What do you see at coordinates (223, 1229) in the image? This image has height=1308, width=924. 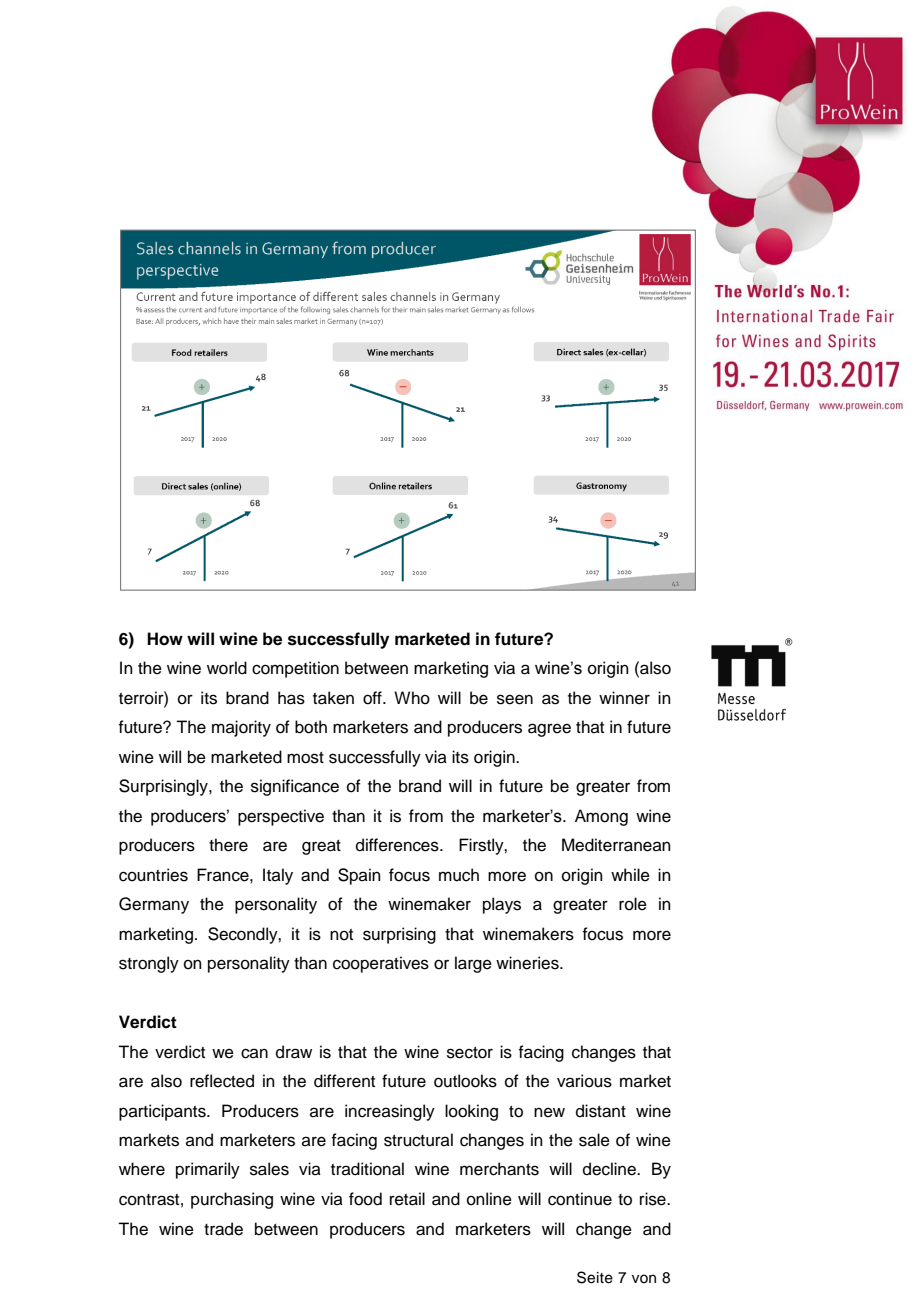 I see `trade` at bounding box center [223, 1229].
